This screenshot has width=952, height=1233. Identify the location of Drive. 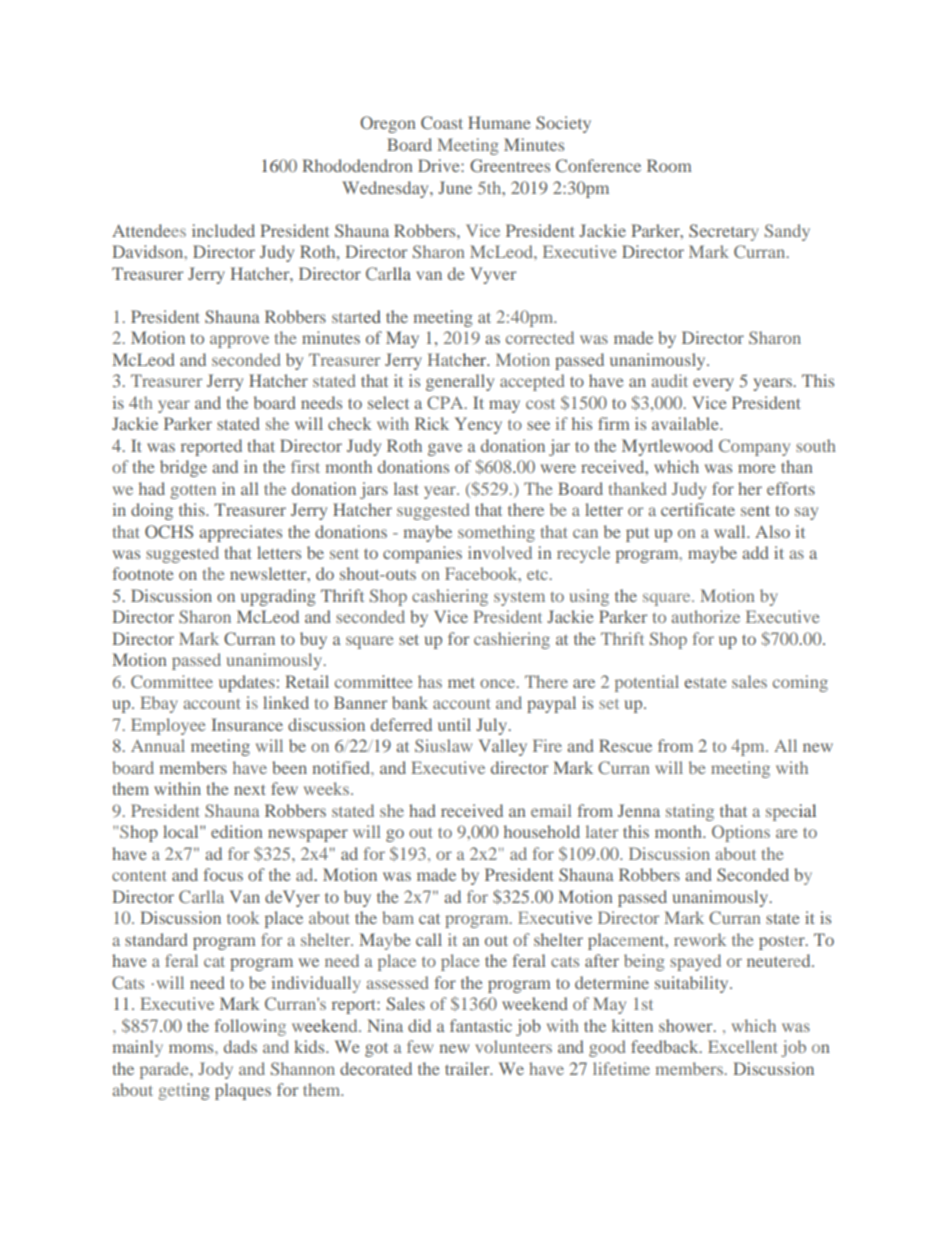
(440, 165).
